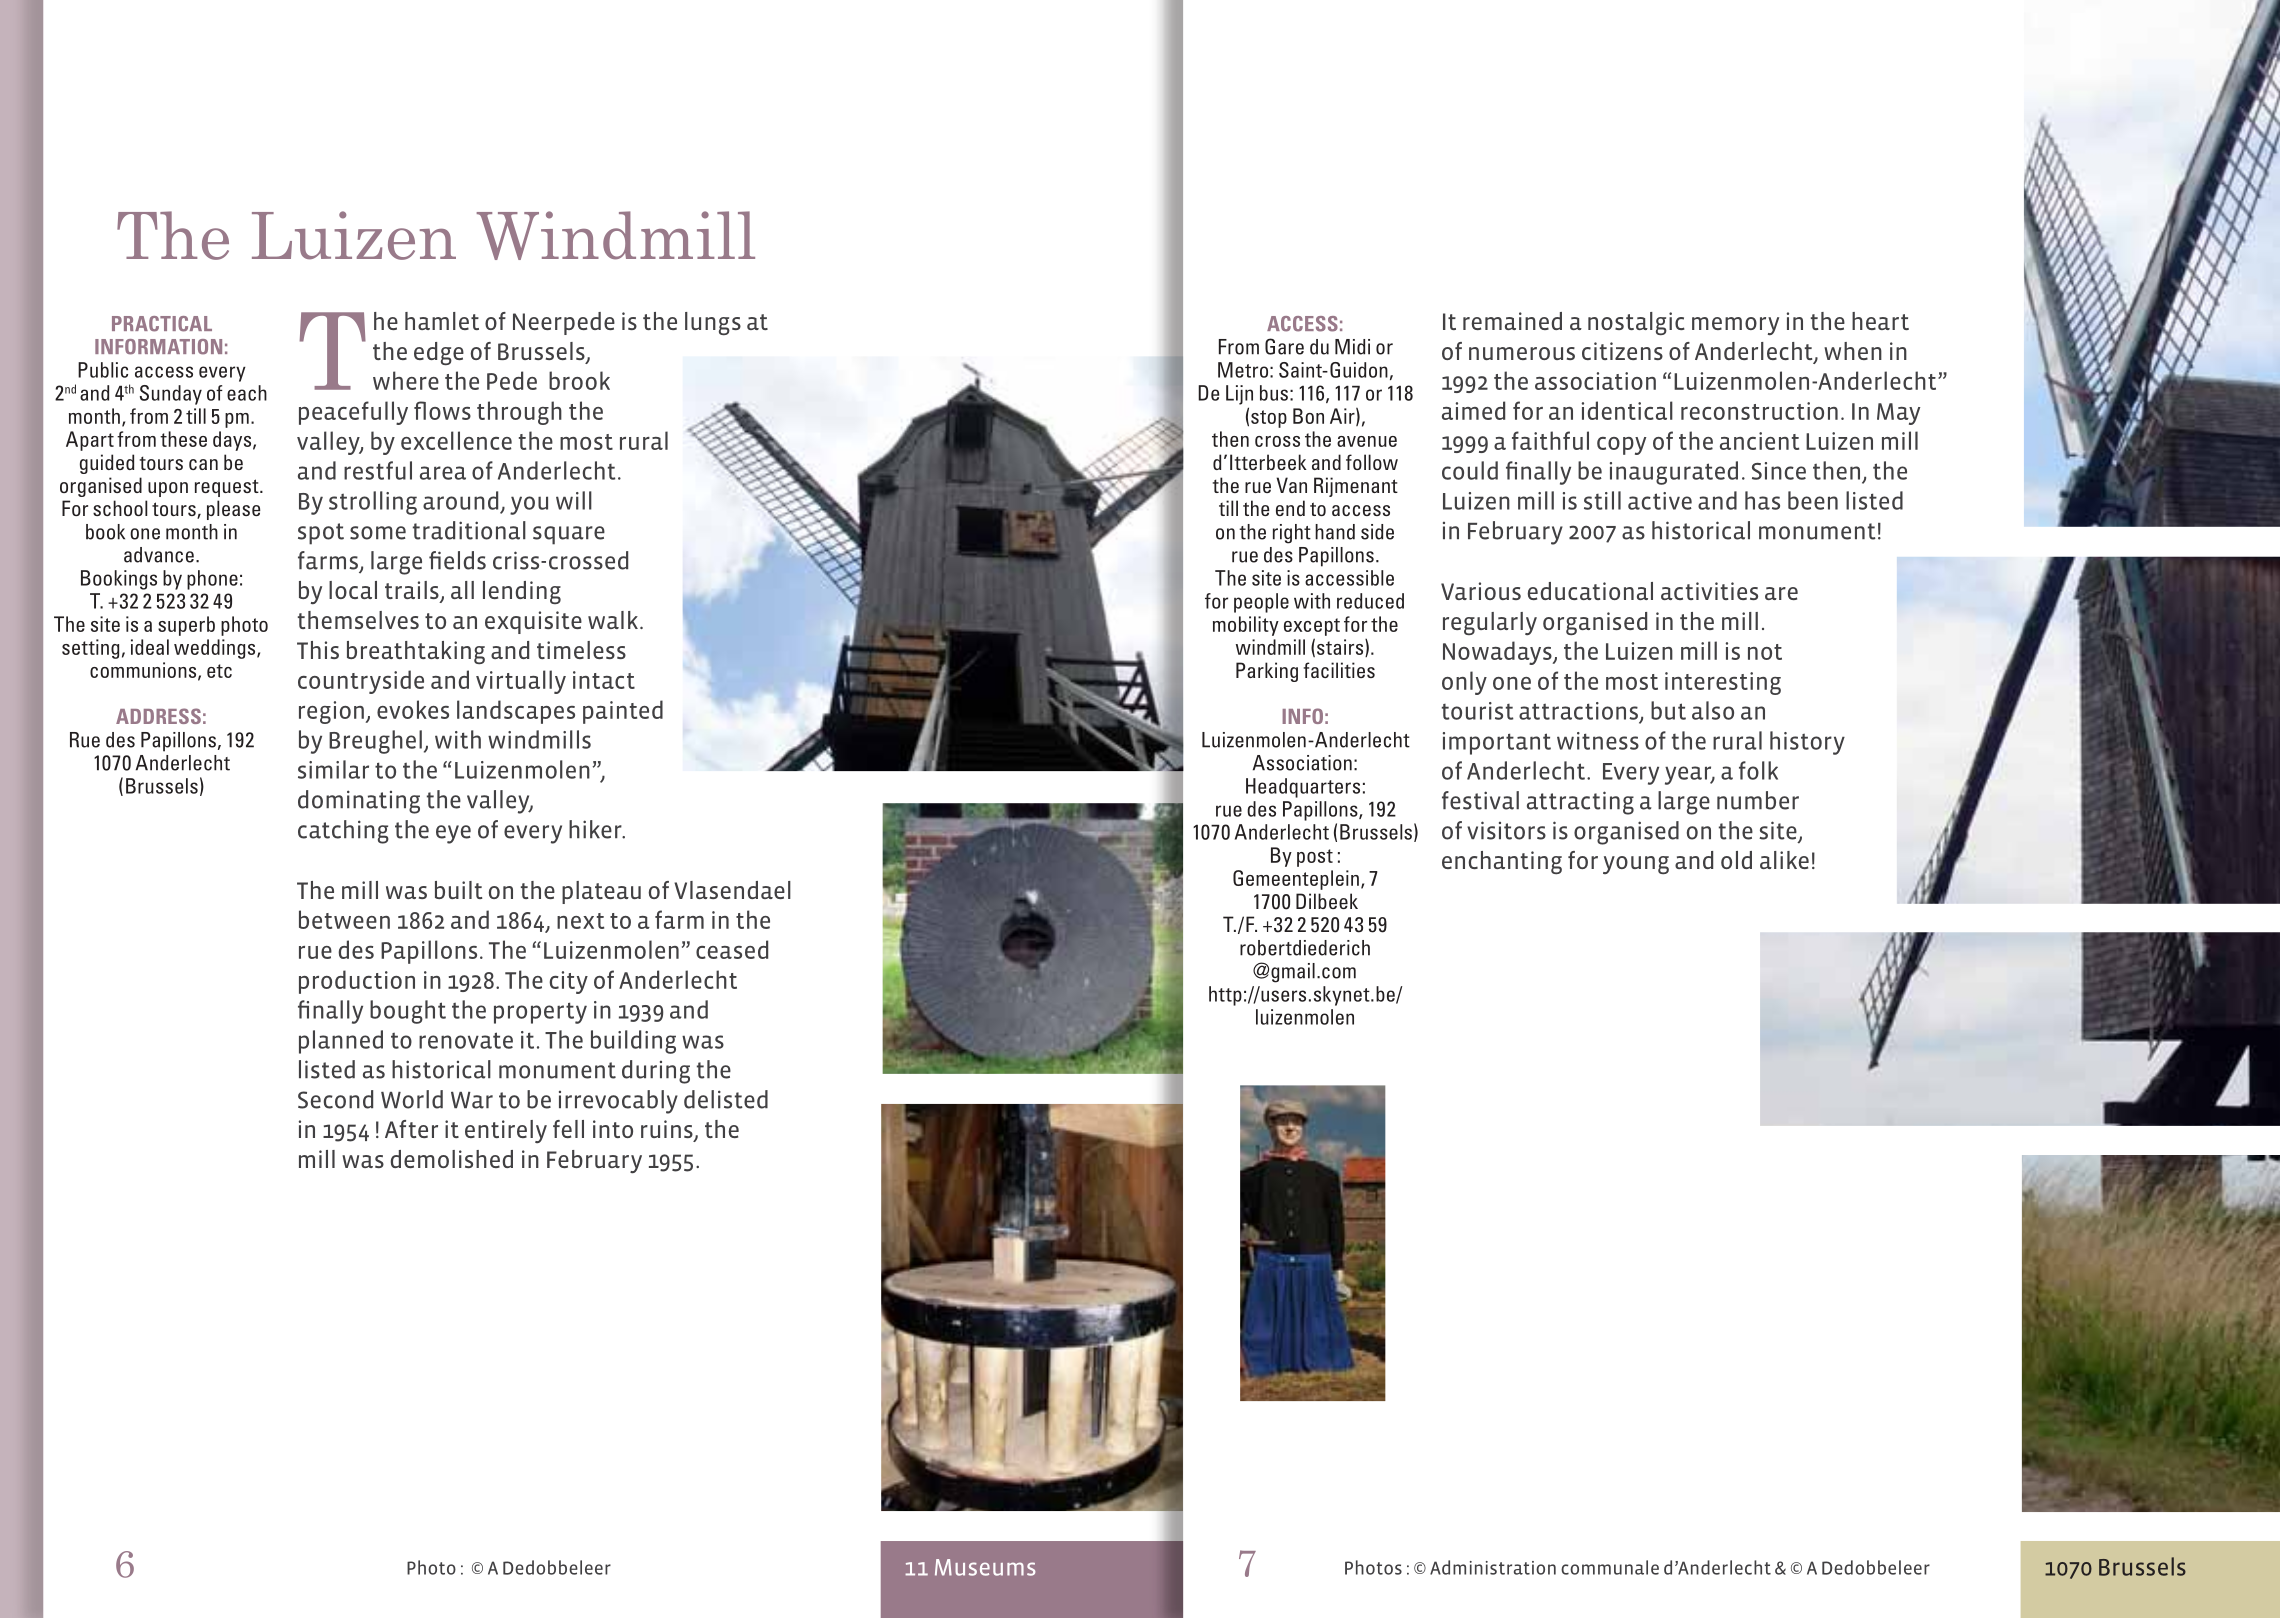 The height and width of the screenshot is (1618, 2280). What do you see at coordinates (247, 393) in the screenshot?
I see `each` at bounding box center [247, 393].
